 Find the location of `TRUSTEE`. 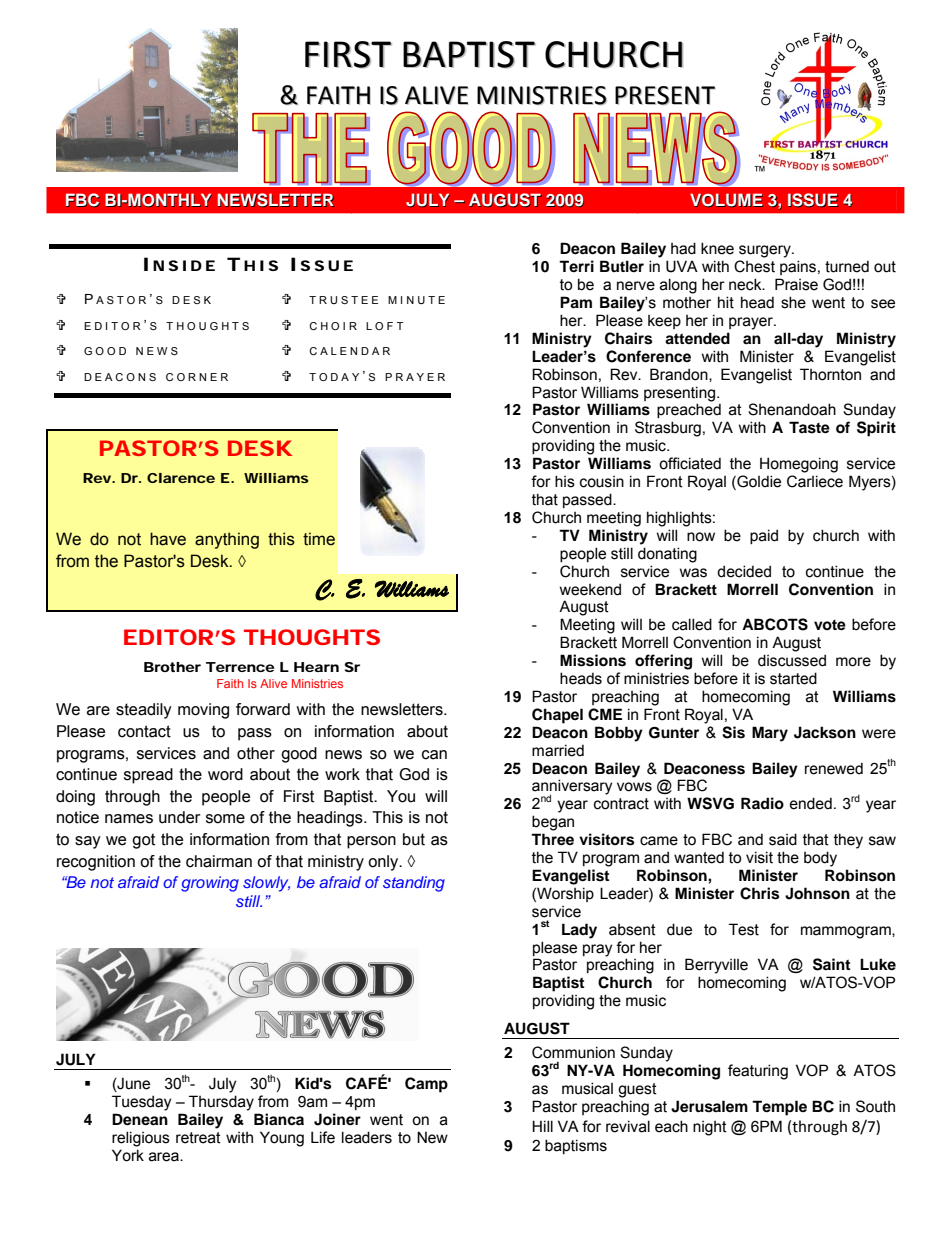

TRUSTEE is located at coordinates (343, 300).
